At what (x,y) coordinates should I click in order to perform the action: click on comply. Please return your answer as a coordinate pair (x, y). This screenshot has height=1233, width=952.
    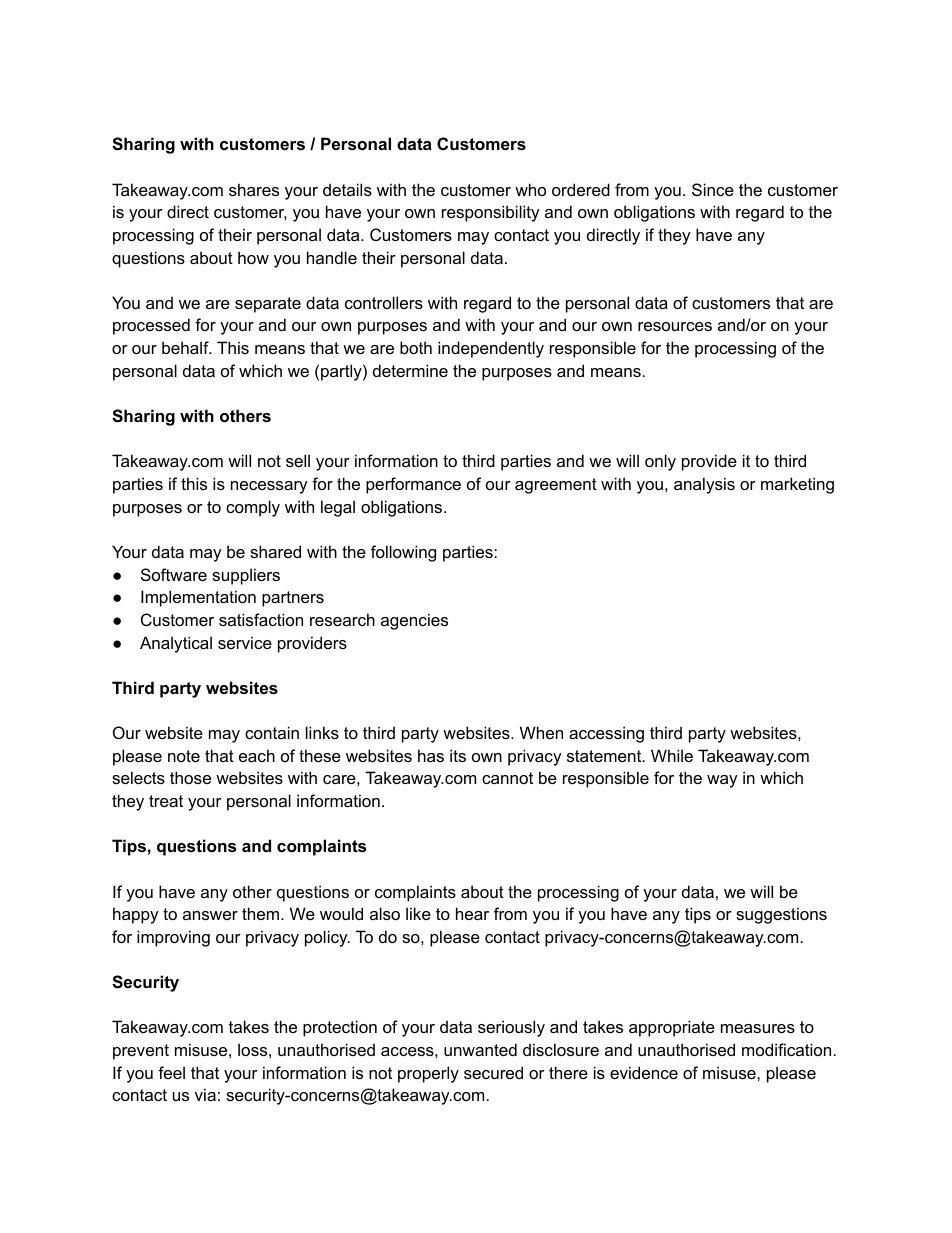
    Looking at the image, I should click on (253, 508).
